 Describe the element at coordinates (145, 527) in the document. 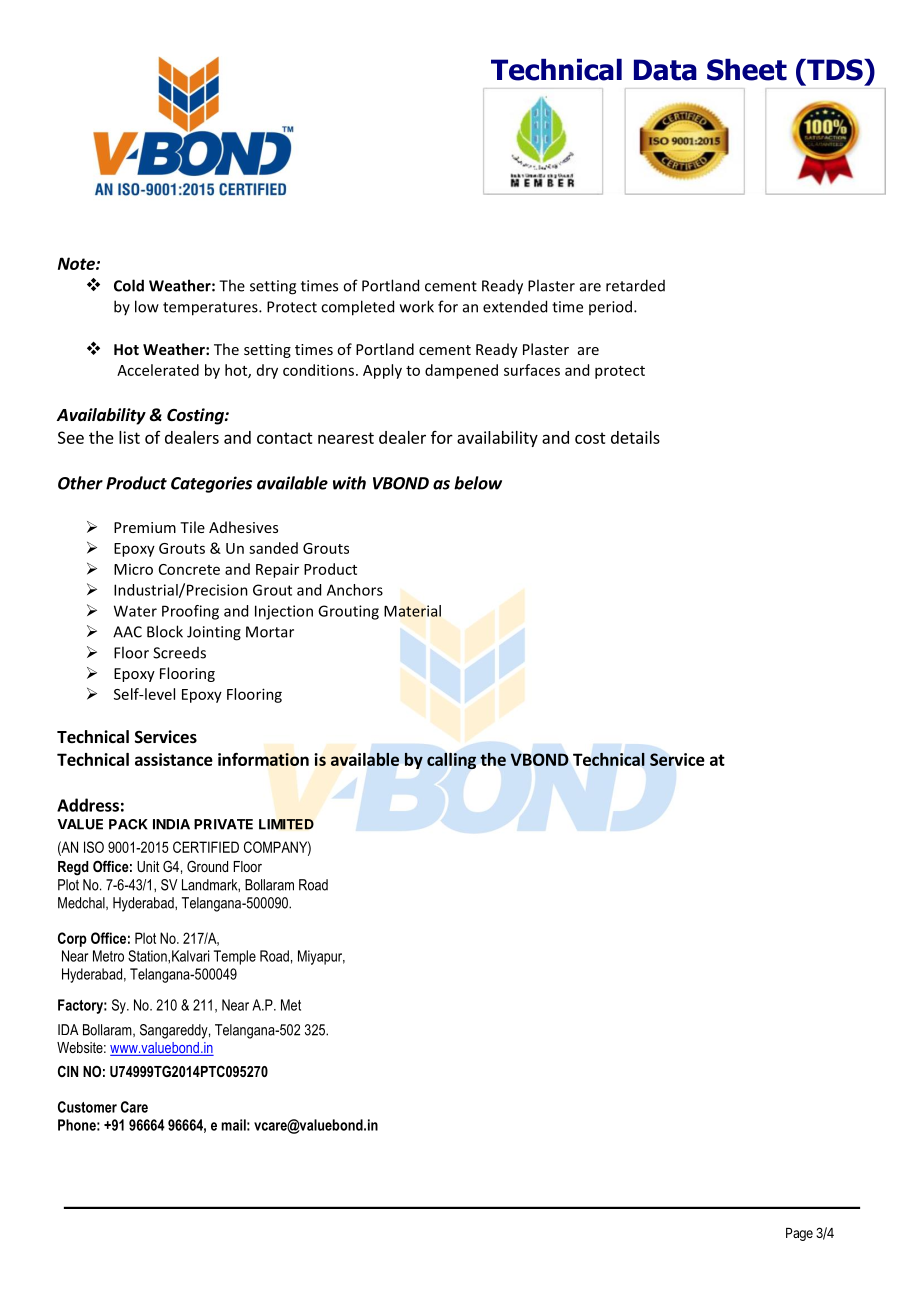

I see `Premium` at that location.
